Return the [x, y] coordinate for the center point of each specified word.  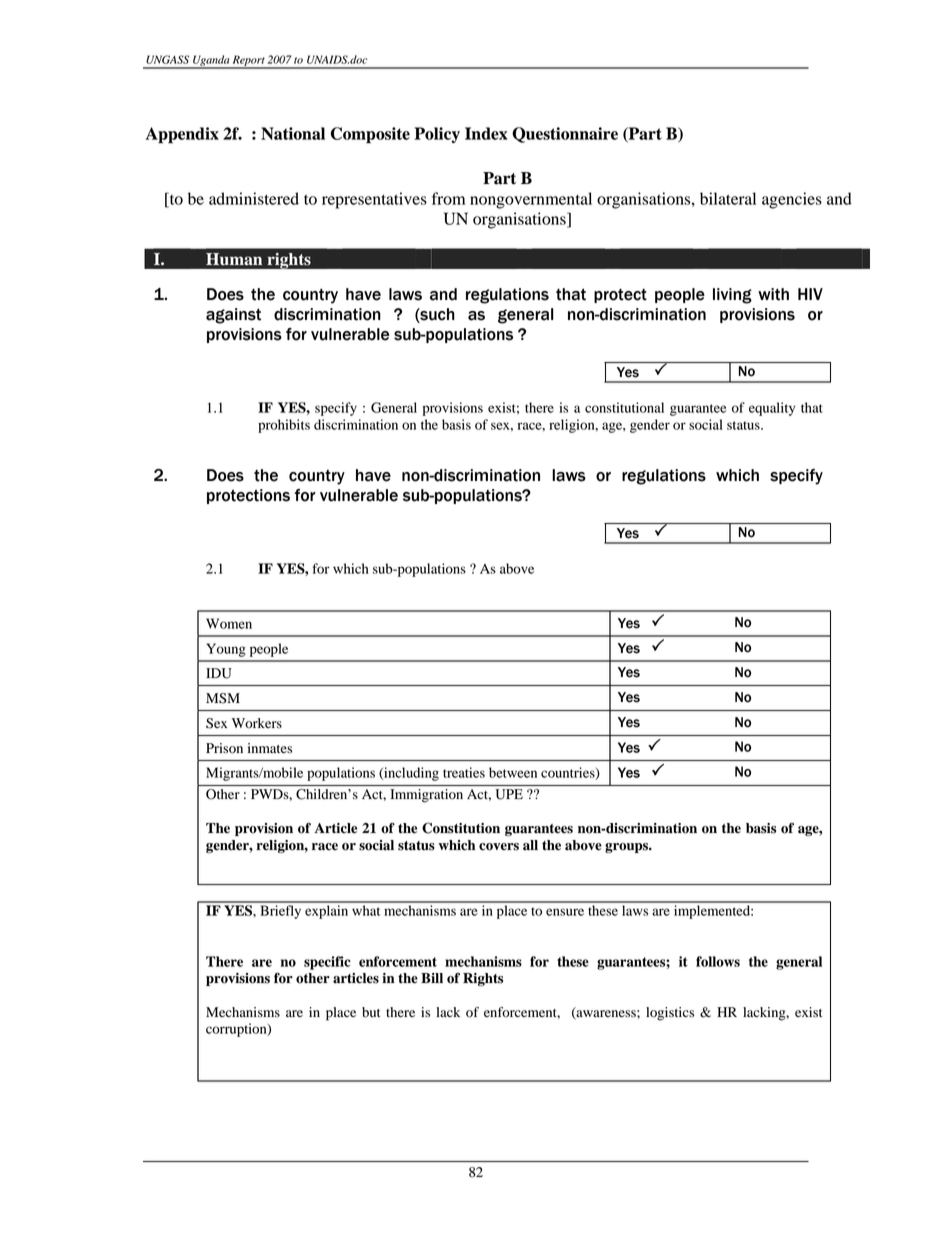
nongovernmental [531, 200]
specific [327, 963]
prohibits [284, 426]
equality [772, 409]
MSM [223, 698]
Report [249, 61]
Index [486, 133]
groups [627, 848]
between [513, 772]
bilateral [728, 198]
